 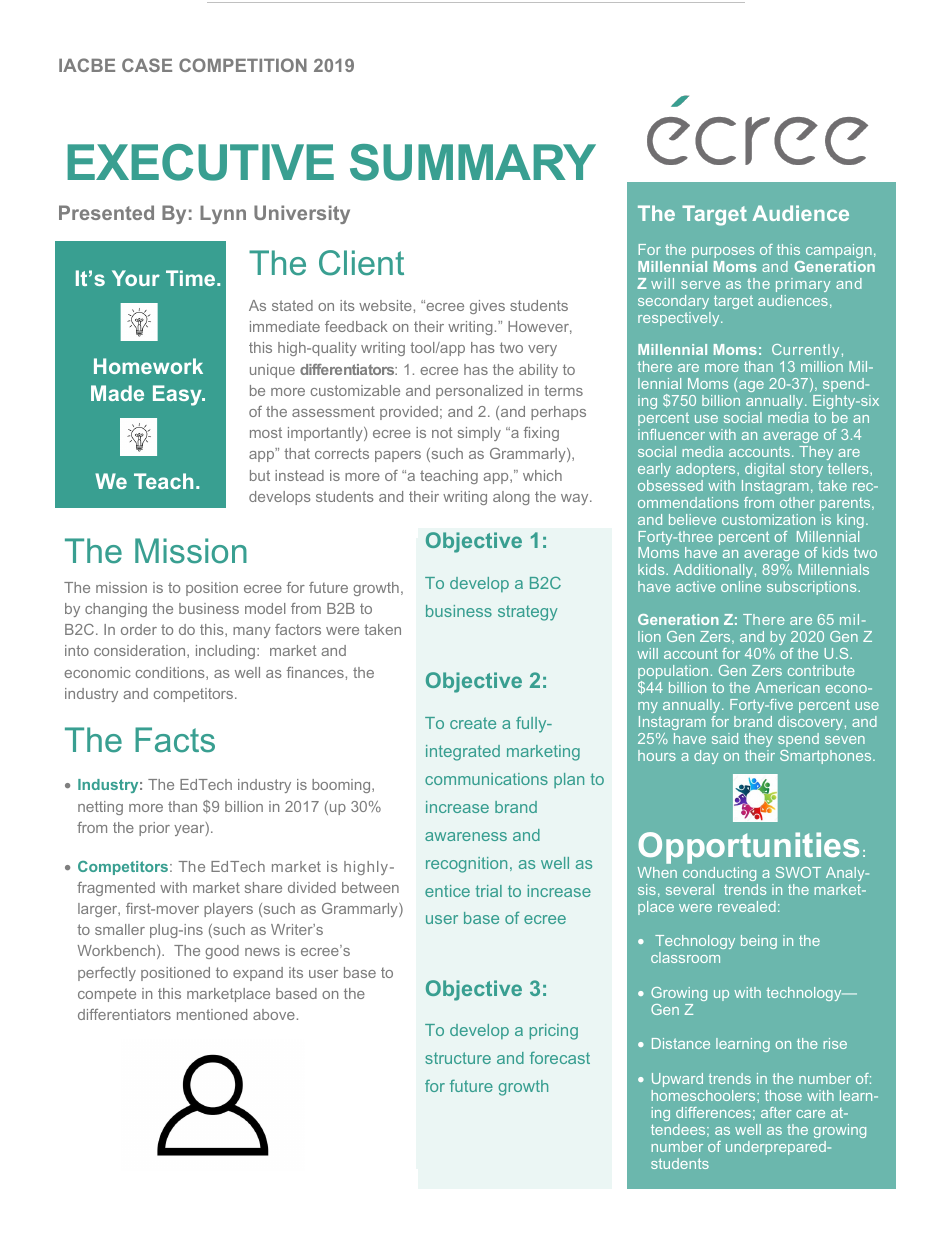 I want to click on SUMMARY, so click(x=473, y=162).
